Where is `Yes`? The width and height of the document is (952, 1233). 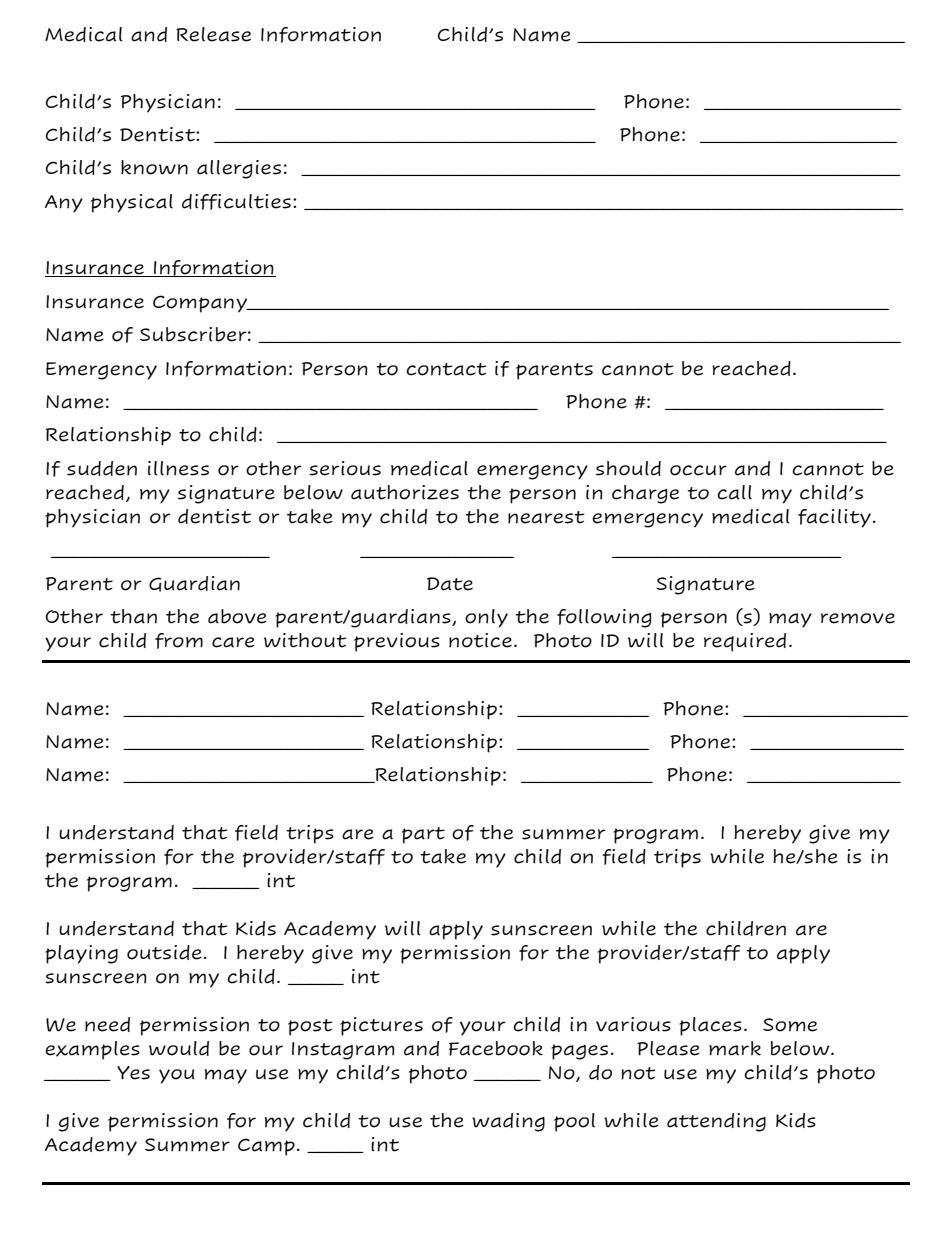 Yes is located at coordinates (133, 1073).
